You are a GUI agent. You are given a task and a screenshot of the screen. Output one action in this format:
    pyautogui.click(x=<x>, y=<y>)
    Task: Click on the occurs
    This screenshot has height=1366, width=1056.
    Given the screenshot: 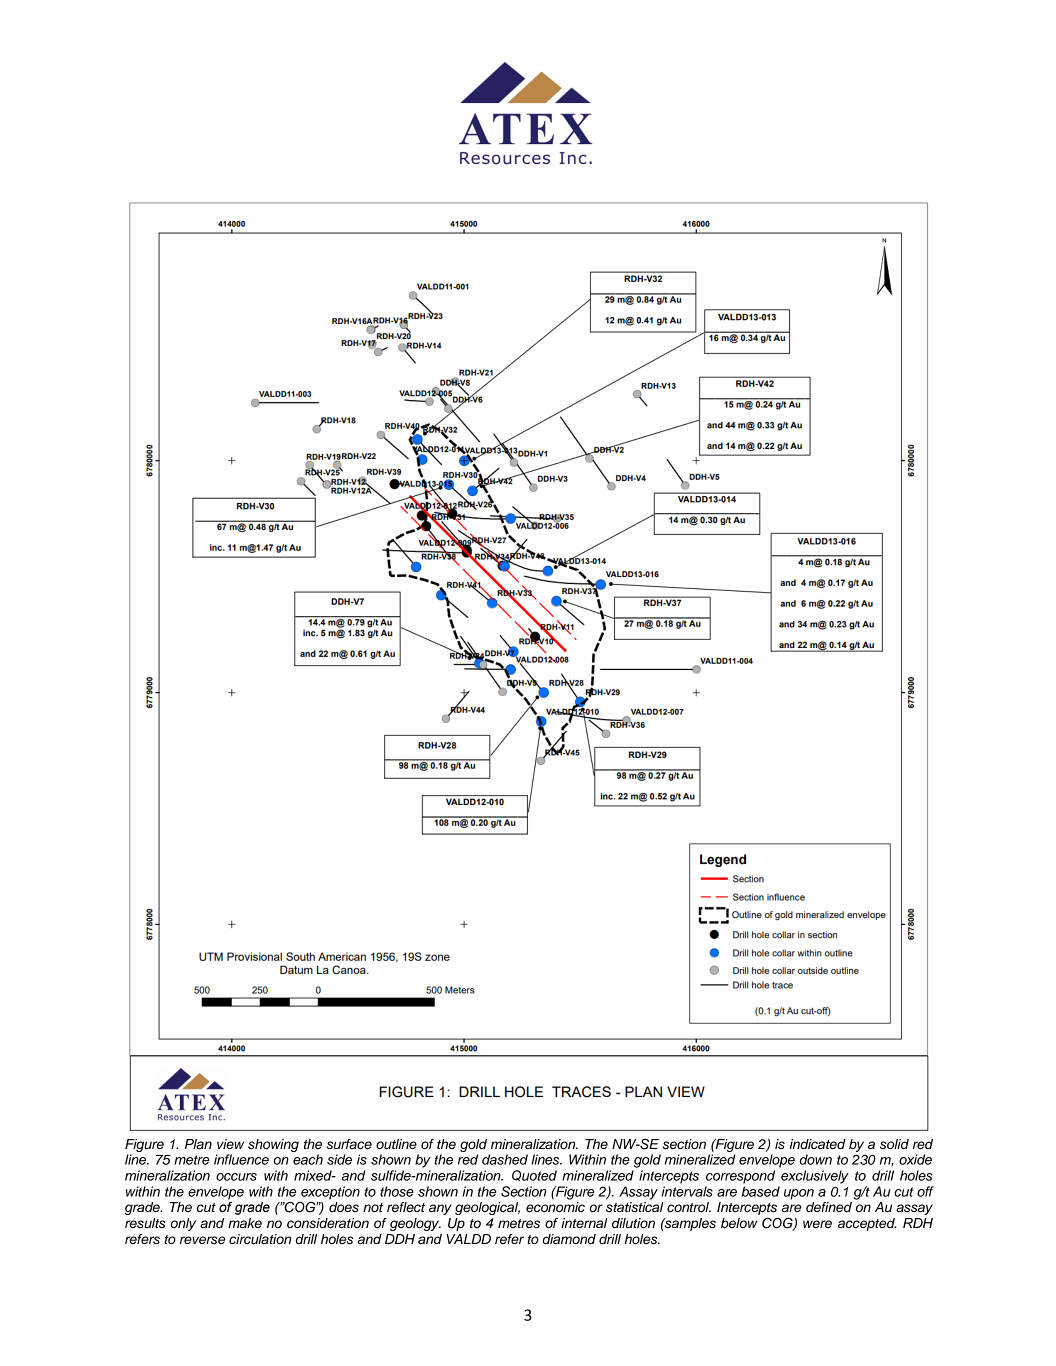 What is the action you would take?
    pyautogui.click(x=236, y=1177)
